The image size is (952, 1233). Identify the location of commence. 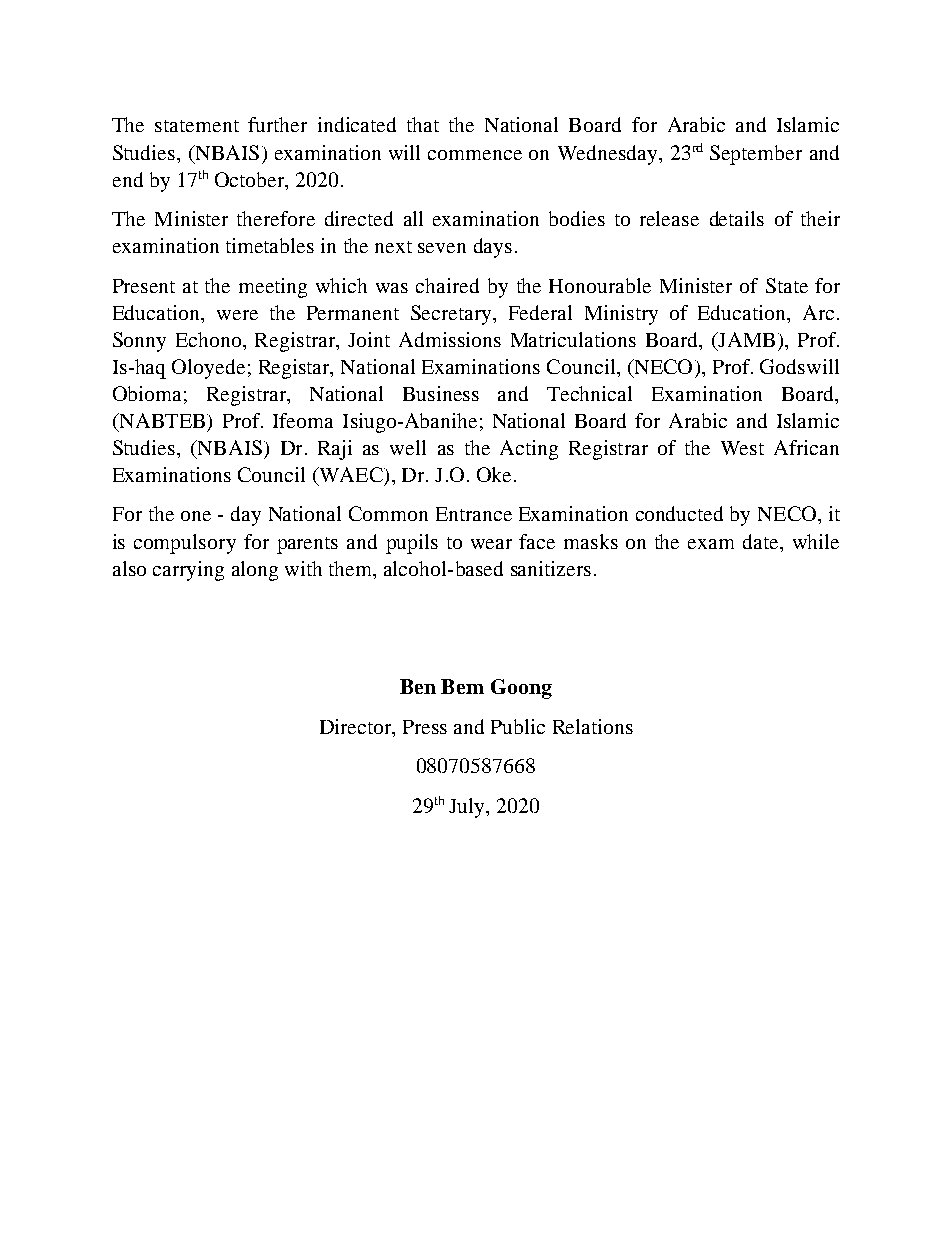
(475, 155).
